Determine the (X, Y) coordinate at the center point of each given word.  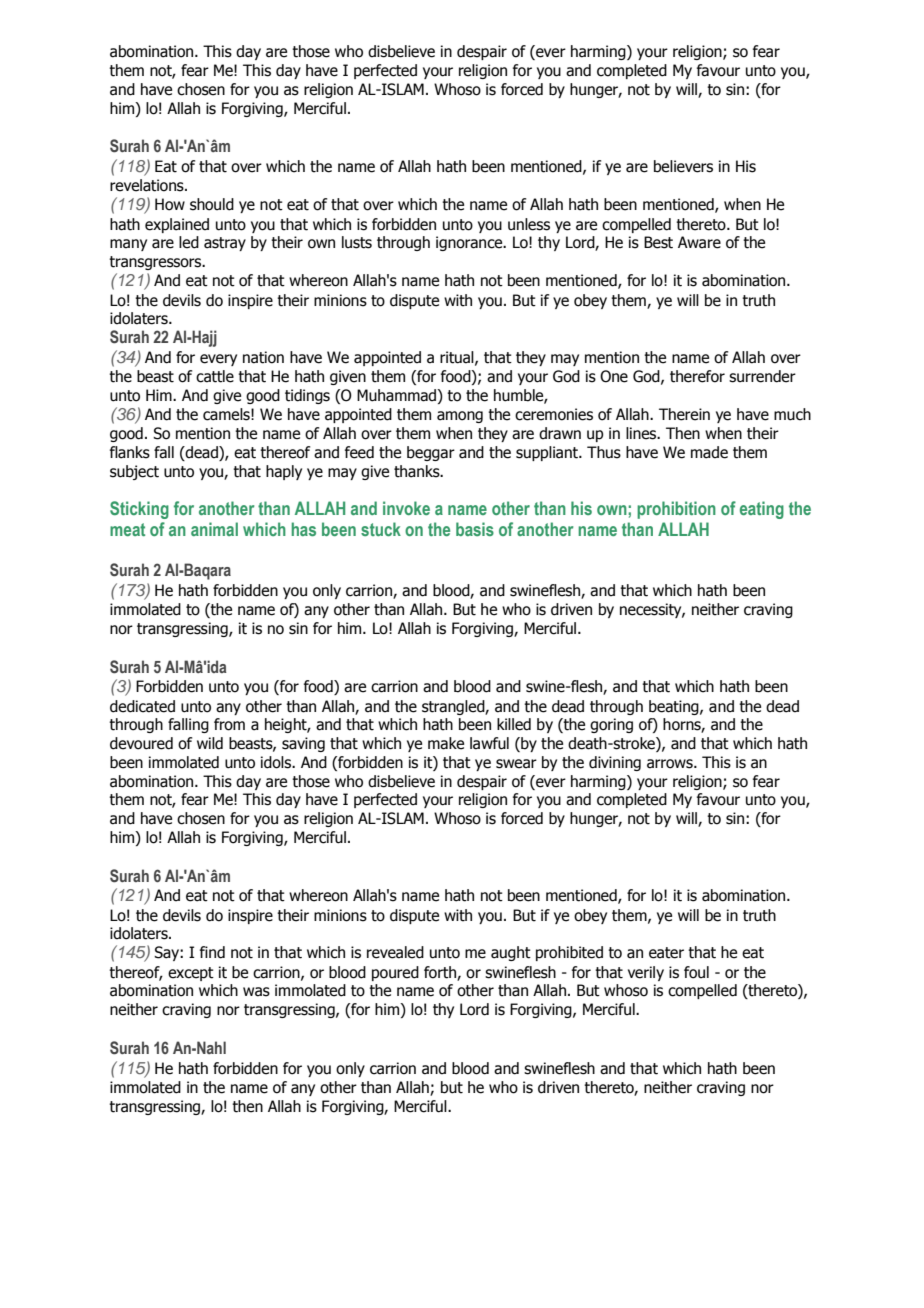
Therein (684, 414)
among (460, 417)
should (212, 204)
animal (214, 529)
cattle (215, 376)
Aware (699, 242)
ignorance (470, 243)
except (191, 974)
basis (475, 529)
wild (210, 743)
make (446, 743)
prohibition (676, 510)
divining (615, 763)
